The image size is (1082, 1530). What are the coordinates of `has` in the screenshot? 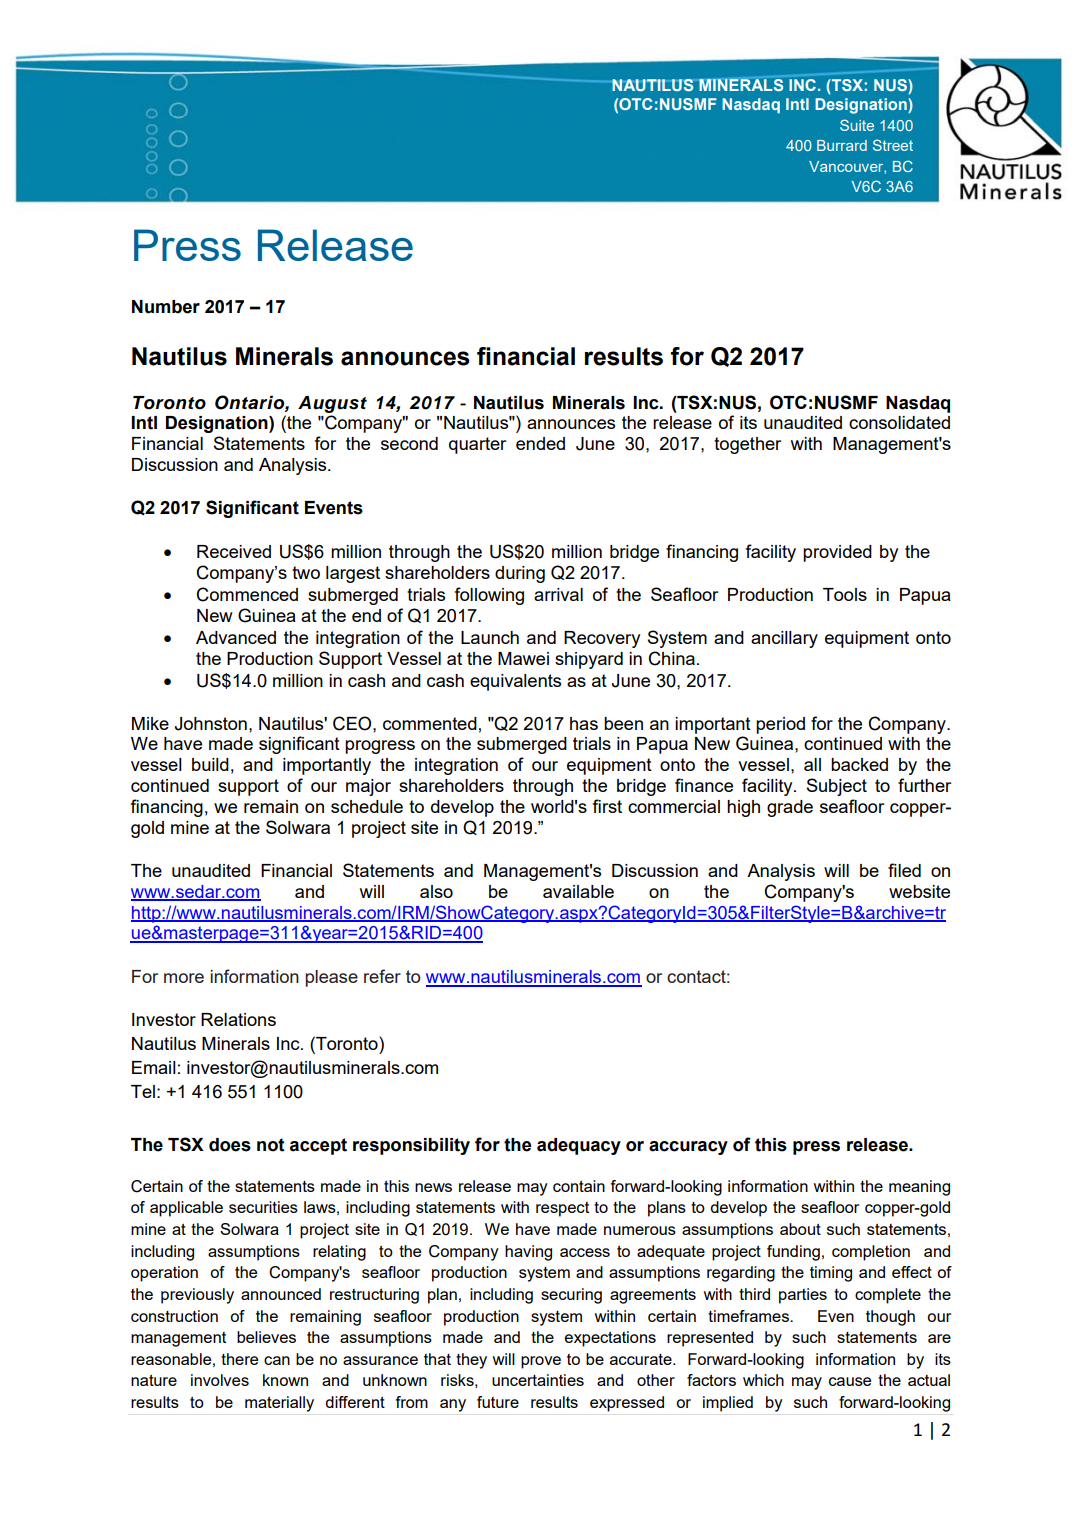 It's located at (584, 723).
